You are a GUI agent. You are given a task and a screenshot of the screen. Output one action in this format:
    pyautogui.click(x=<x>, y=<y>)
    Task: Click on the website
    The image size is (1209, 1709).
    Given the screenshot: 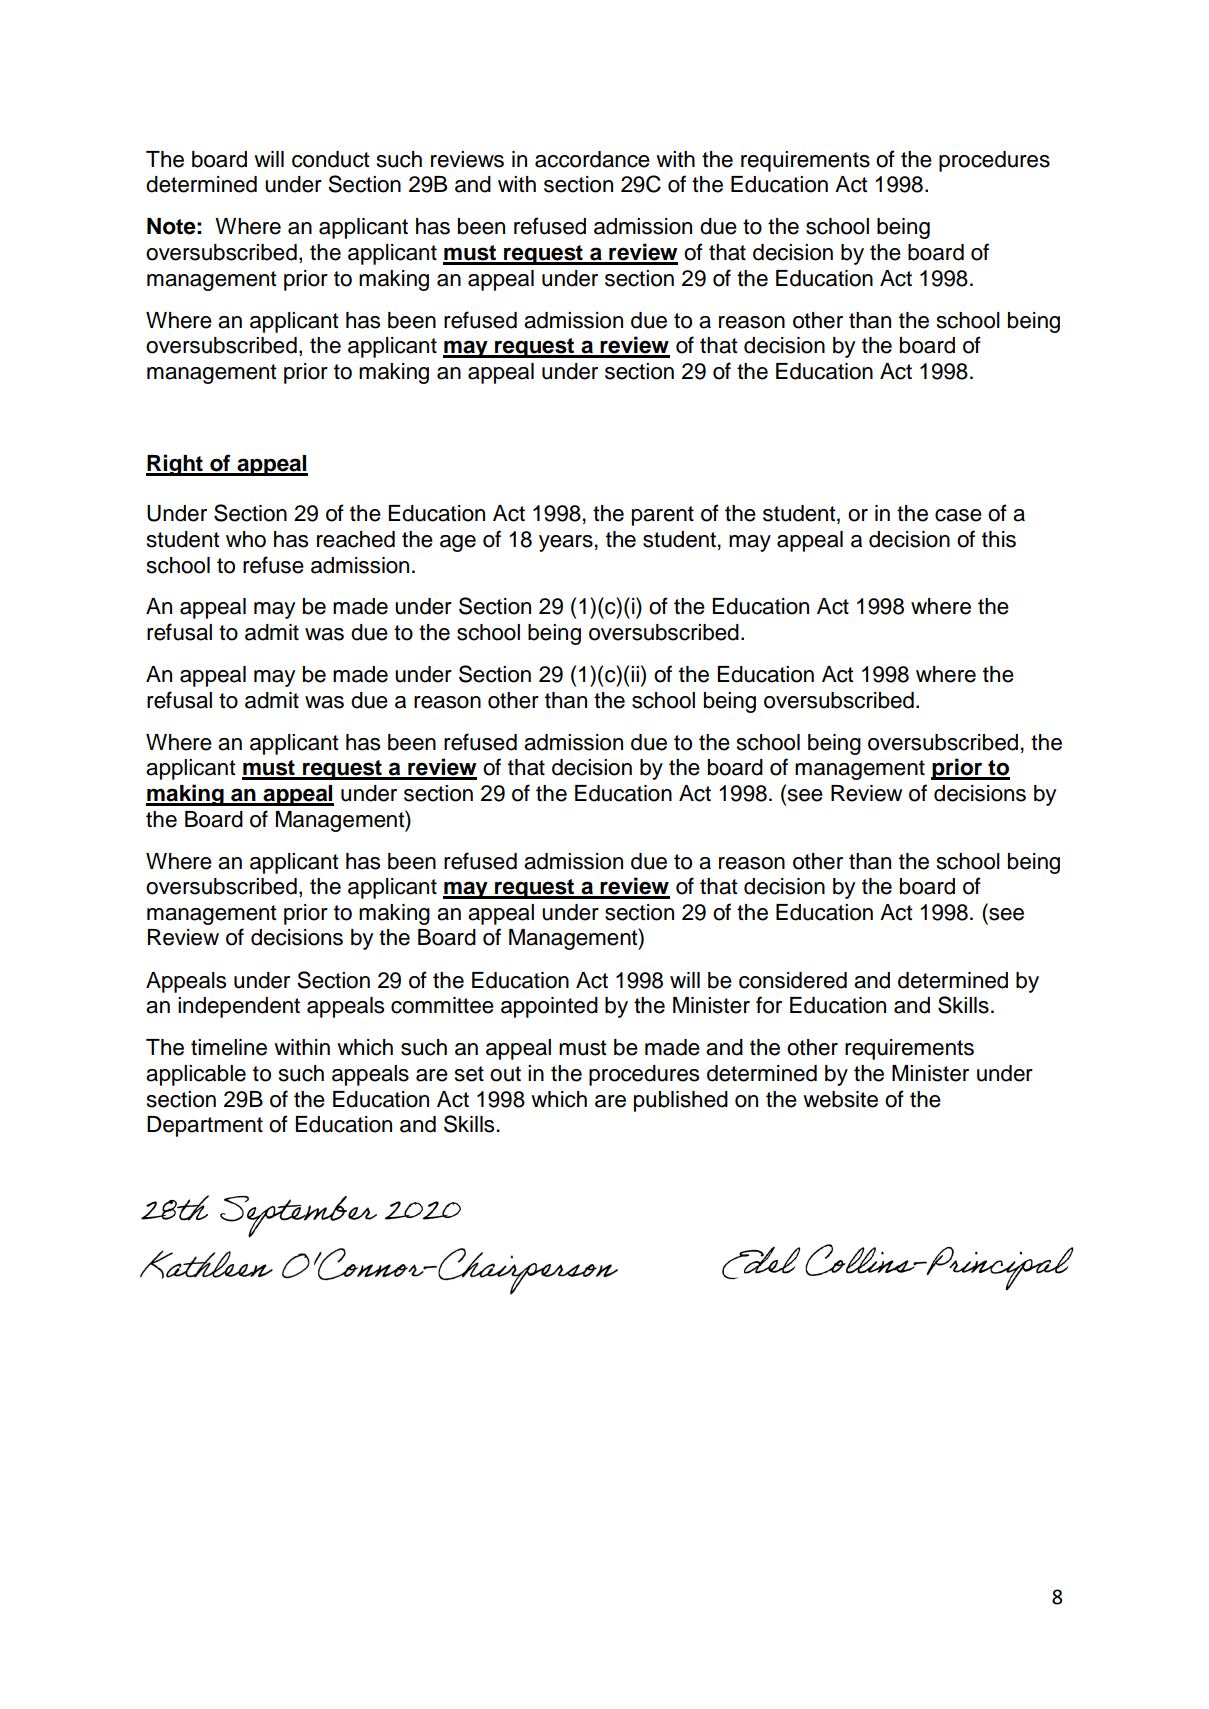 What is the action you would take?
    pyautogui.click(x=840, y=1099)
